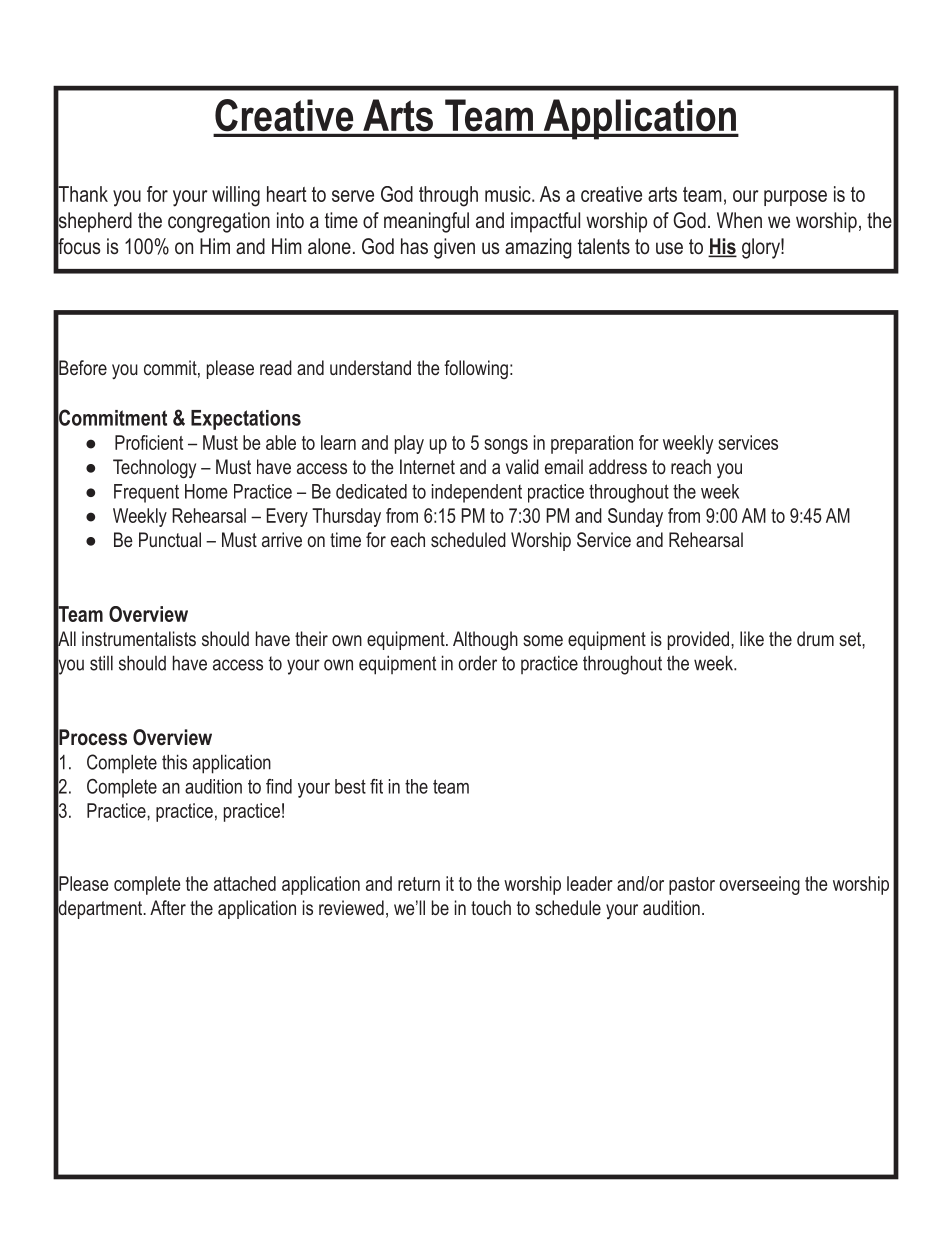  I want to click on Sunday, so click(635, 517).
